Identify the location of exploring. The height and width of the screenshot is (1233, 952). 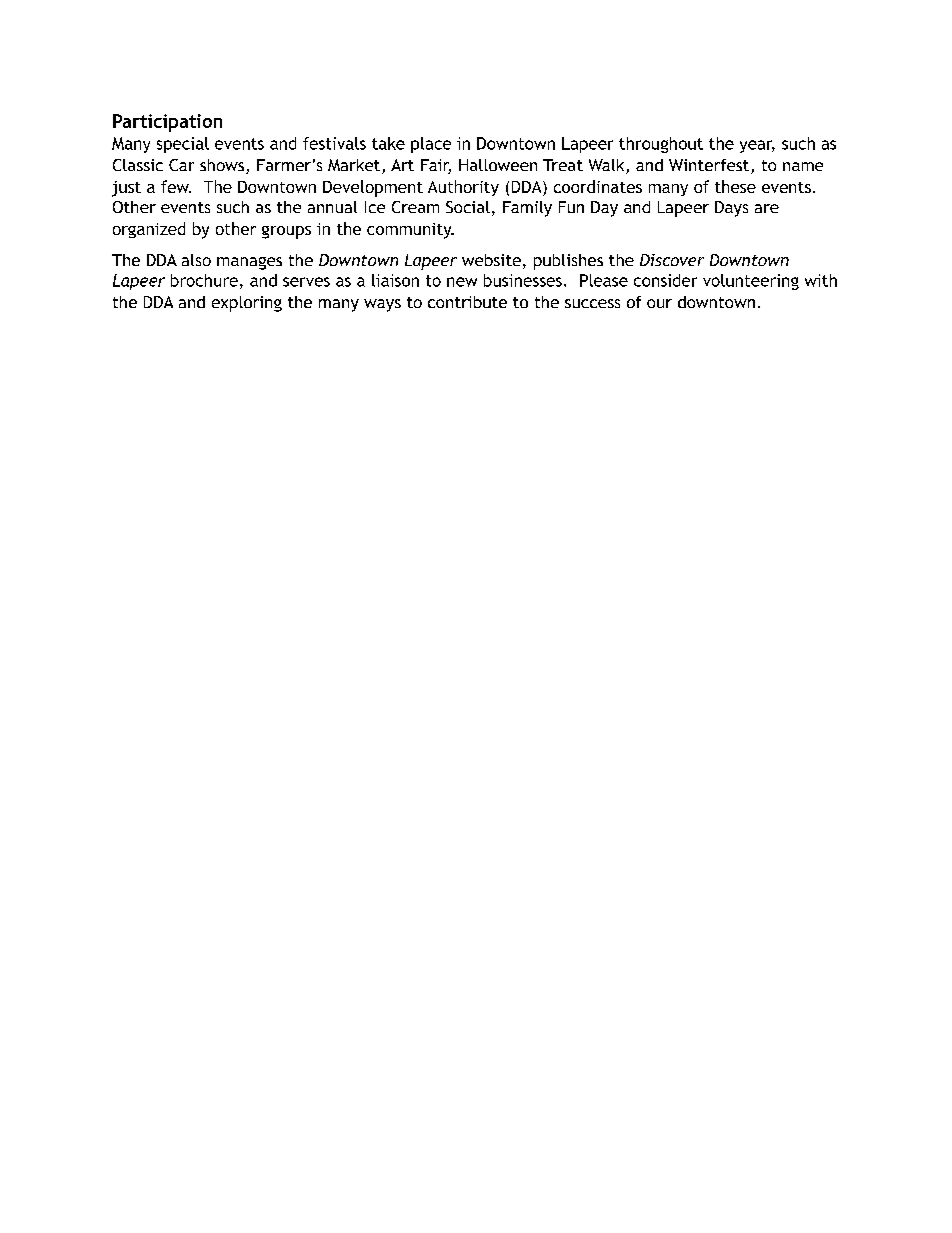
(247, 304).
